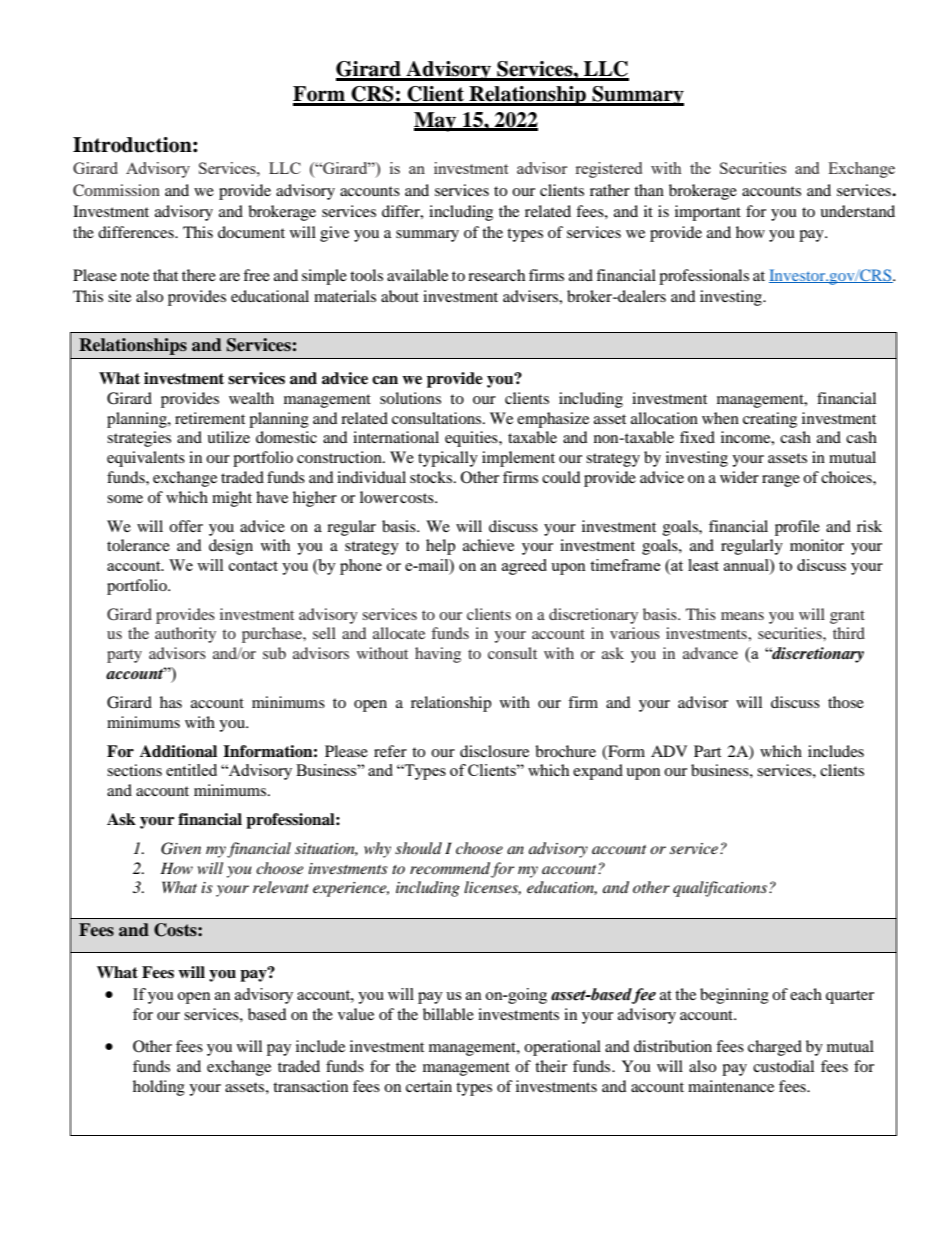  Describe the element at coordinates (518, 459) in the page. I see `implement` at that location.
